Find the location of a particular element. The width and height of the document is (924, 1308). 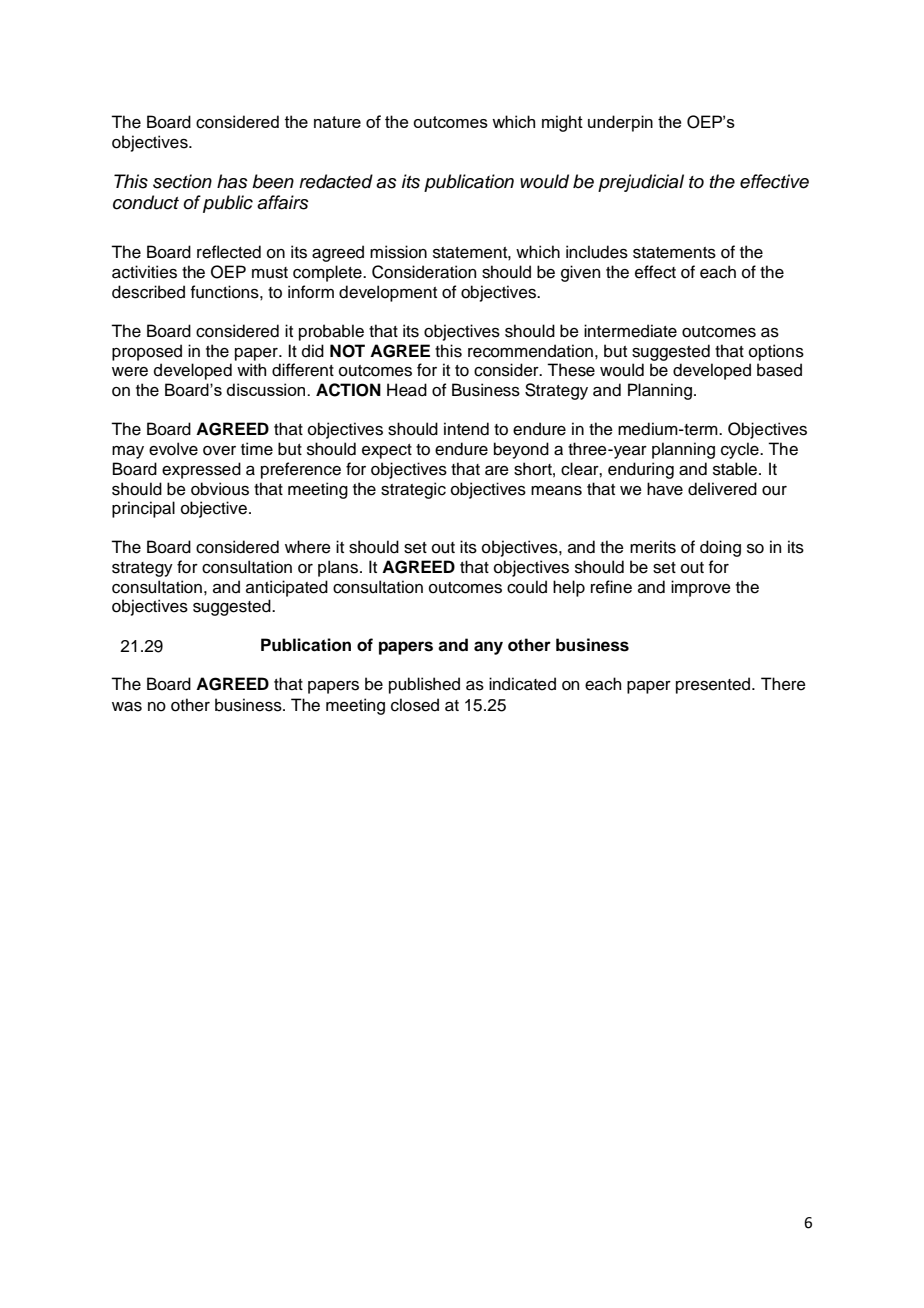

intend is located at coordinates (466, 429).
